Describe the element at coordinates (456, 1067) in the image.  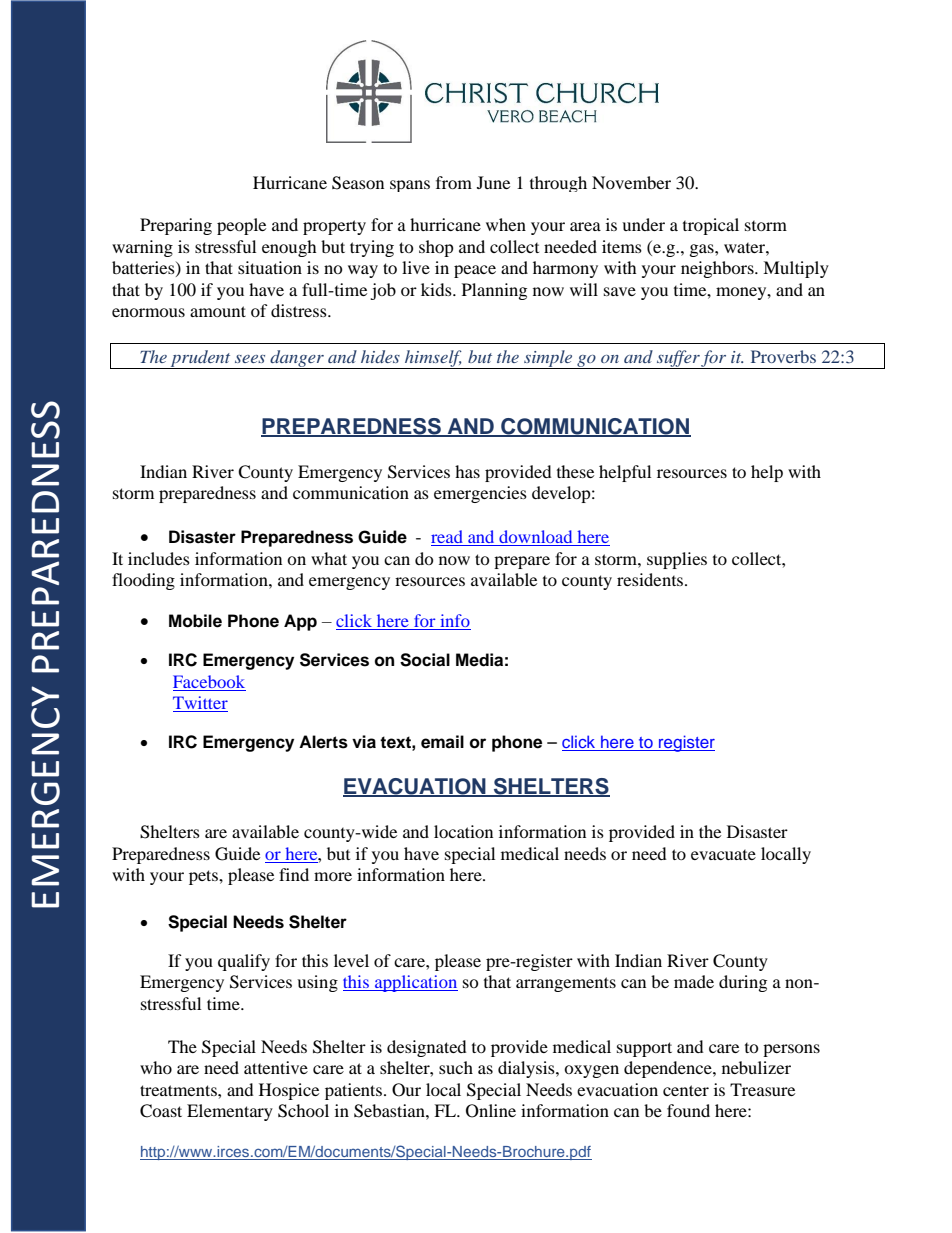
I see `such` at that location.
